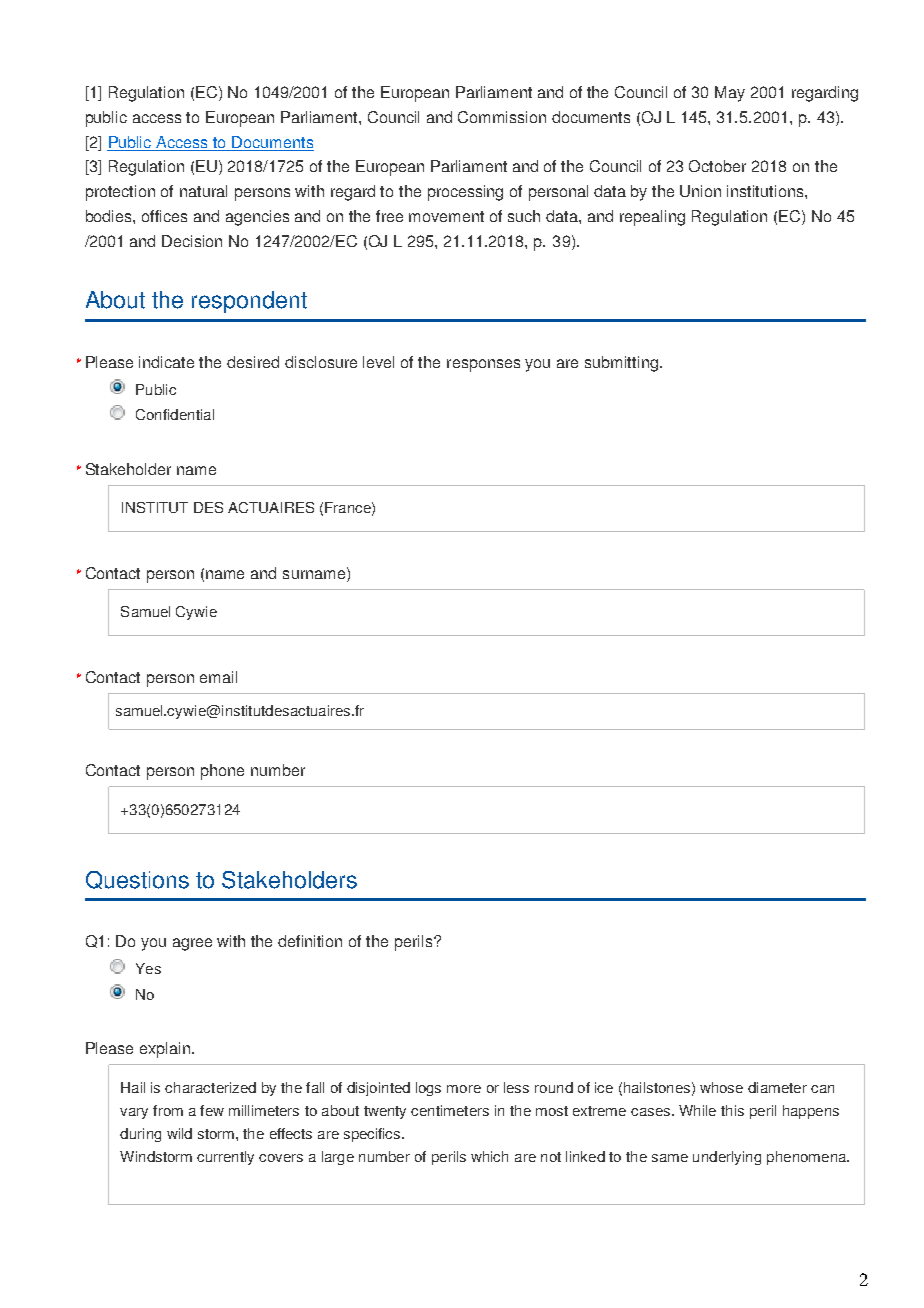  What do you see at coordinates (721, 1087) in the document?
I see `whose` at bounding box center [721, 1087].
